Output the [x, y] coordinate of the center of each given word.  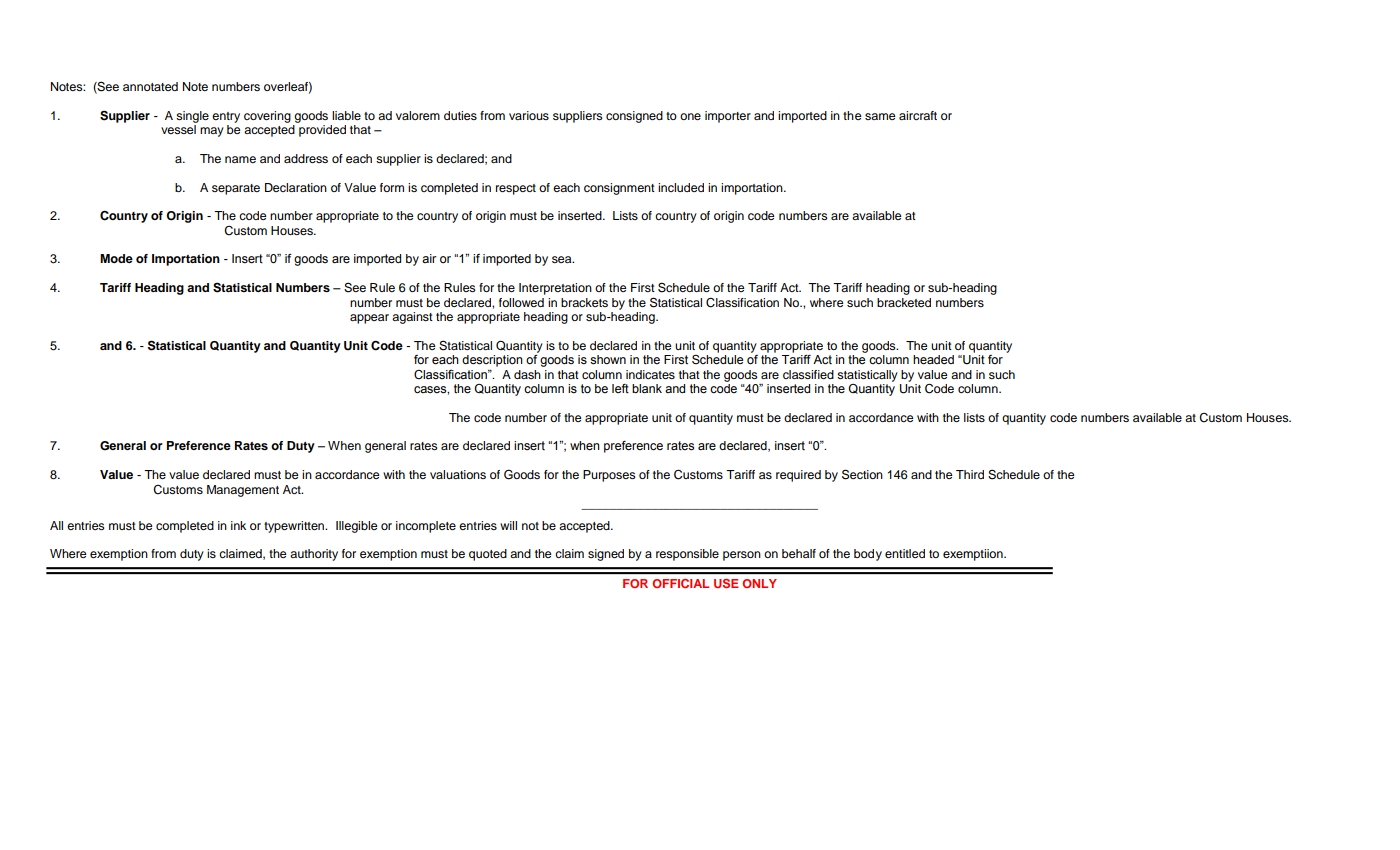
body [868, 555]
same [880, 116]
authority [314, 555]
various [529, 115]
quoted [488, 555]
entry [226, 117]
